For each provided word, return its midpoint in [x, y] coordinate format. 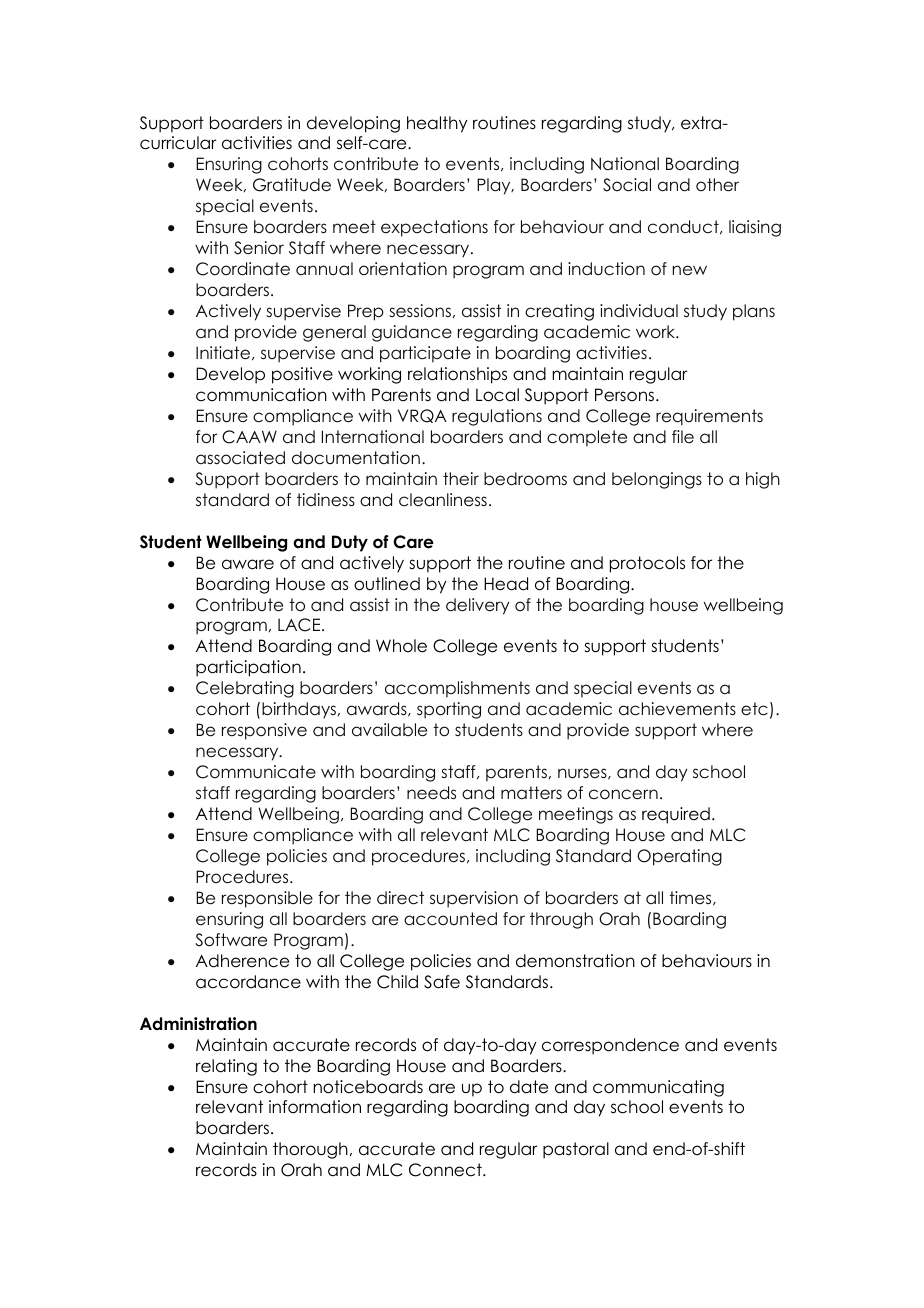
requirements [709, 417]
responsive [264, 731]
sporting [449, 710]
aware [248, 564]
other [717, 185]
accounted [450, 919]
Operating [679, 857]
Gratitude [292, 185]
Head [506, 584]
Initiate [223, 353]
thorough [310, 1150]
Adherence [242, 961]
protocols [647, 564]
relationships [457, 375]
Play [495, 186]
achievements [677, 709]
